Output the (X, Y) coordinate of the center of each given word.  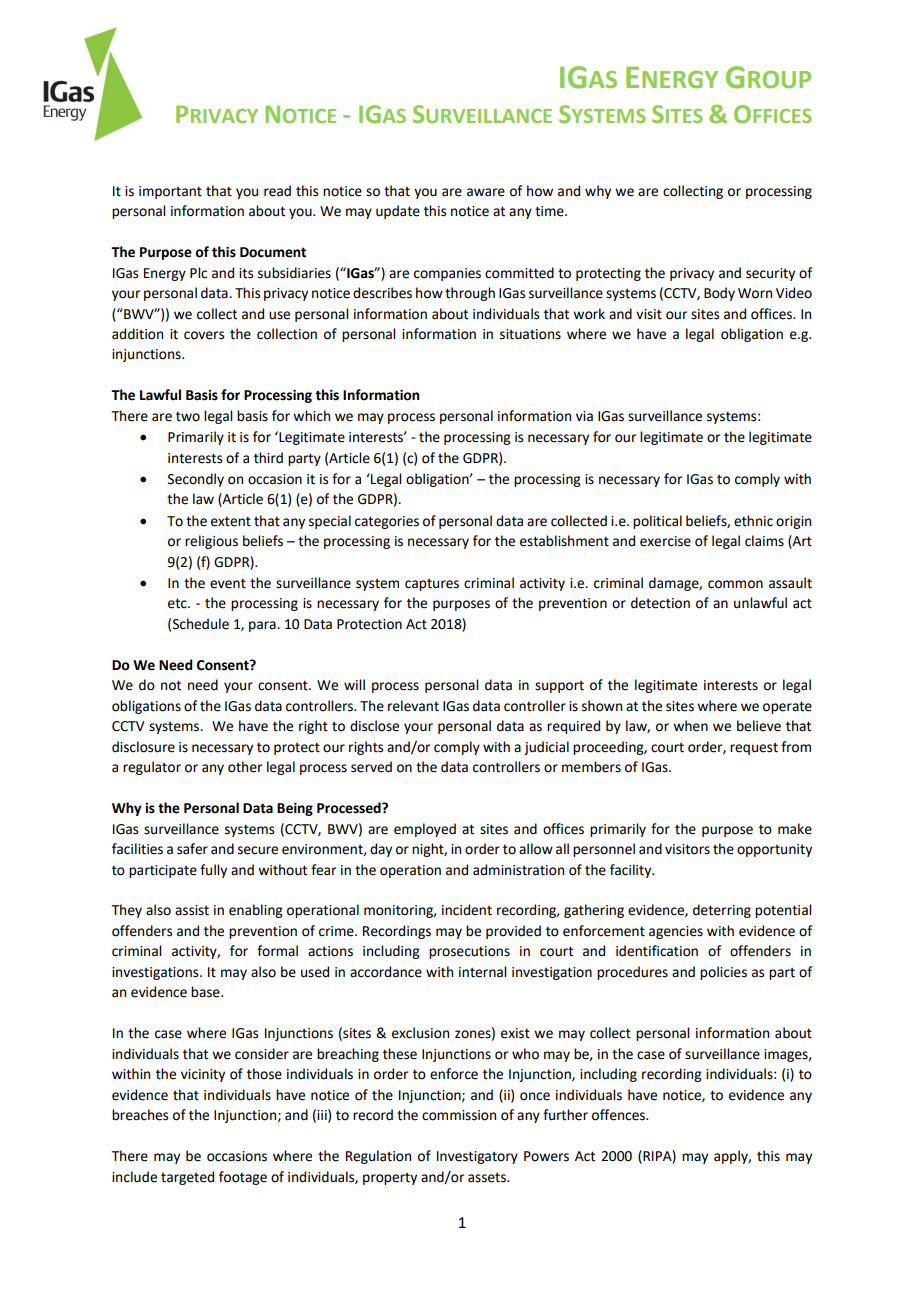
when (690, 726)
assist (192, 910)
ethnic (753, 521)
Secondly (196, 480)
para (263, 626)
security (770, 274)
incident (467, 910)
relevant (413, 706)
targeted (187, 1178)
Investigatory (477, 1157)
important (170, 192)
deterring (722, 911)
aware (486, 192)
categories (387, 522)
